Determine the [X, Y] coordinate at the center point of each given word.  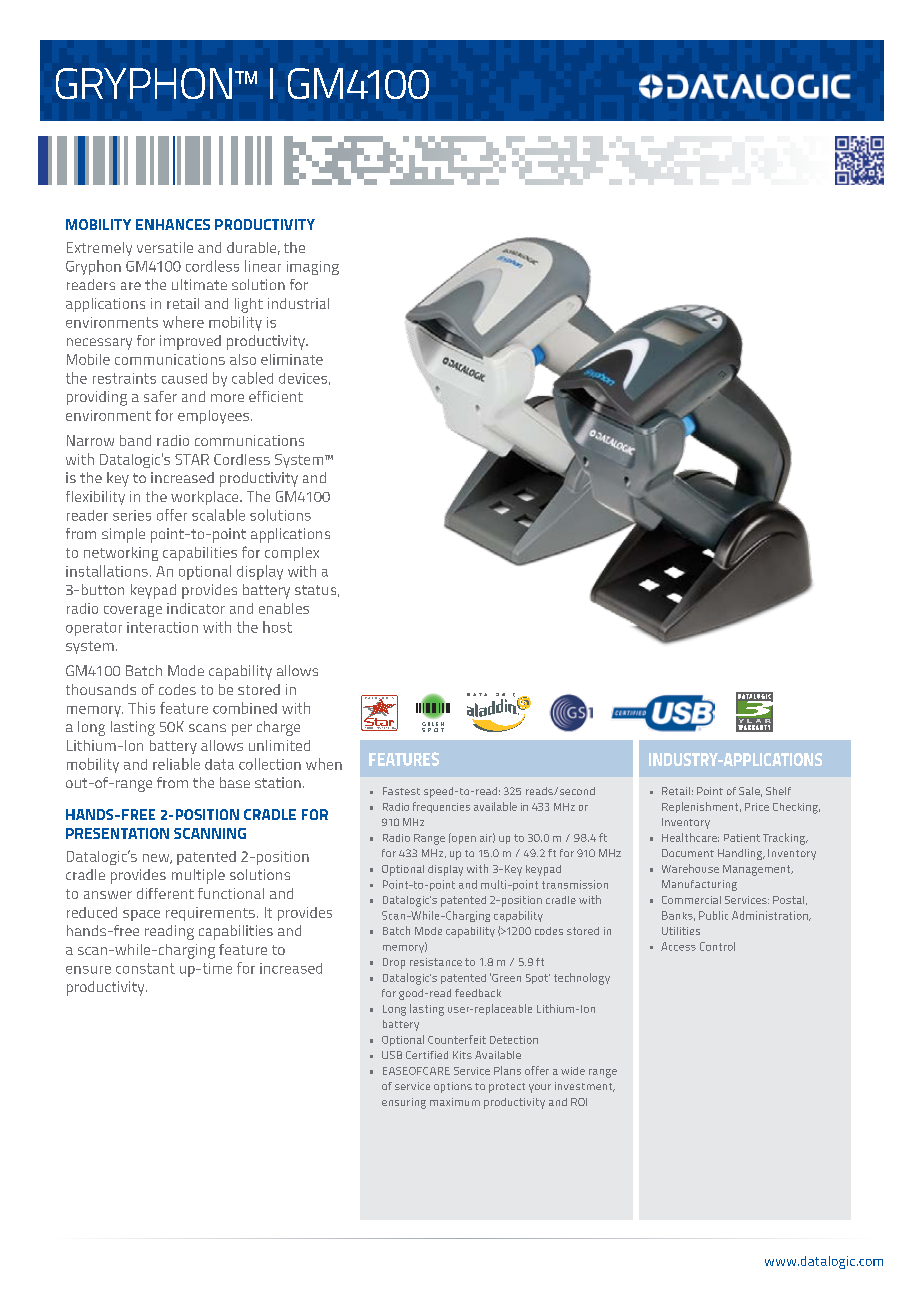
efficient [276, 396]
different [165, 893]
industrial [298, 303]
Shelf [778, 791]
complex [292, 554]
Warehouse [690, 868]
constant [145, 968]
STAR [192, 459]
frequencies [441, 807]
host [277, 627]
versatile [165, 247]
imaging [313, 268]
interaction [162, 627]
